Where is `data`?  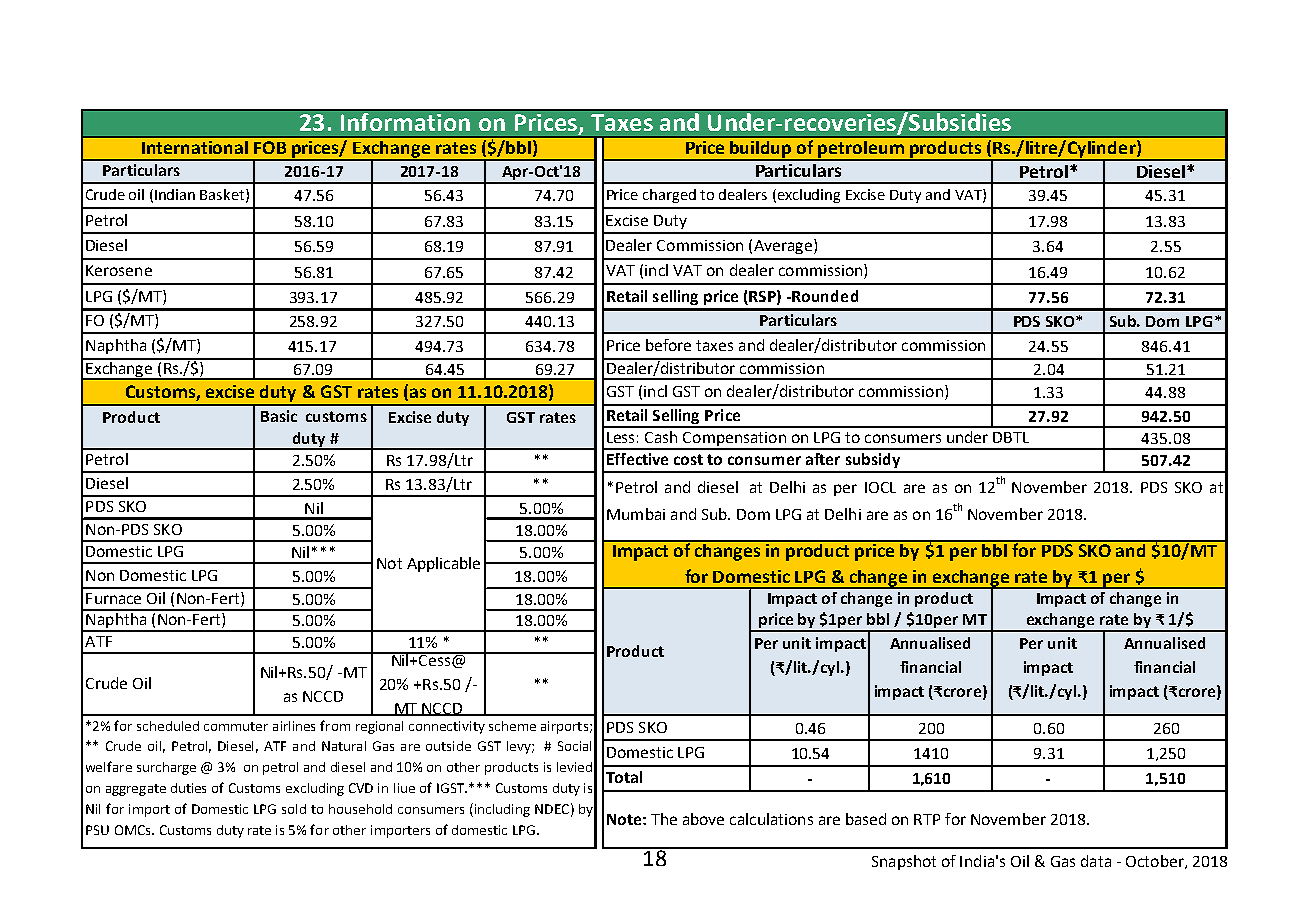 data is located at coordinates (1096, 861).
